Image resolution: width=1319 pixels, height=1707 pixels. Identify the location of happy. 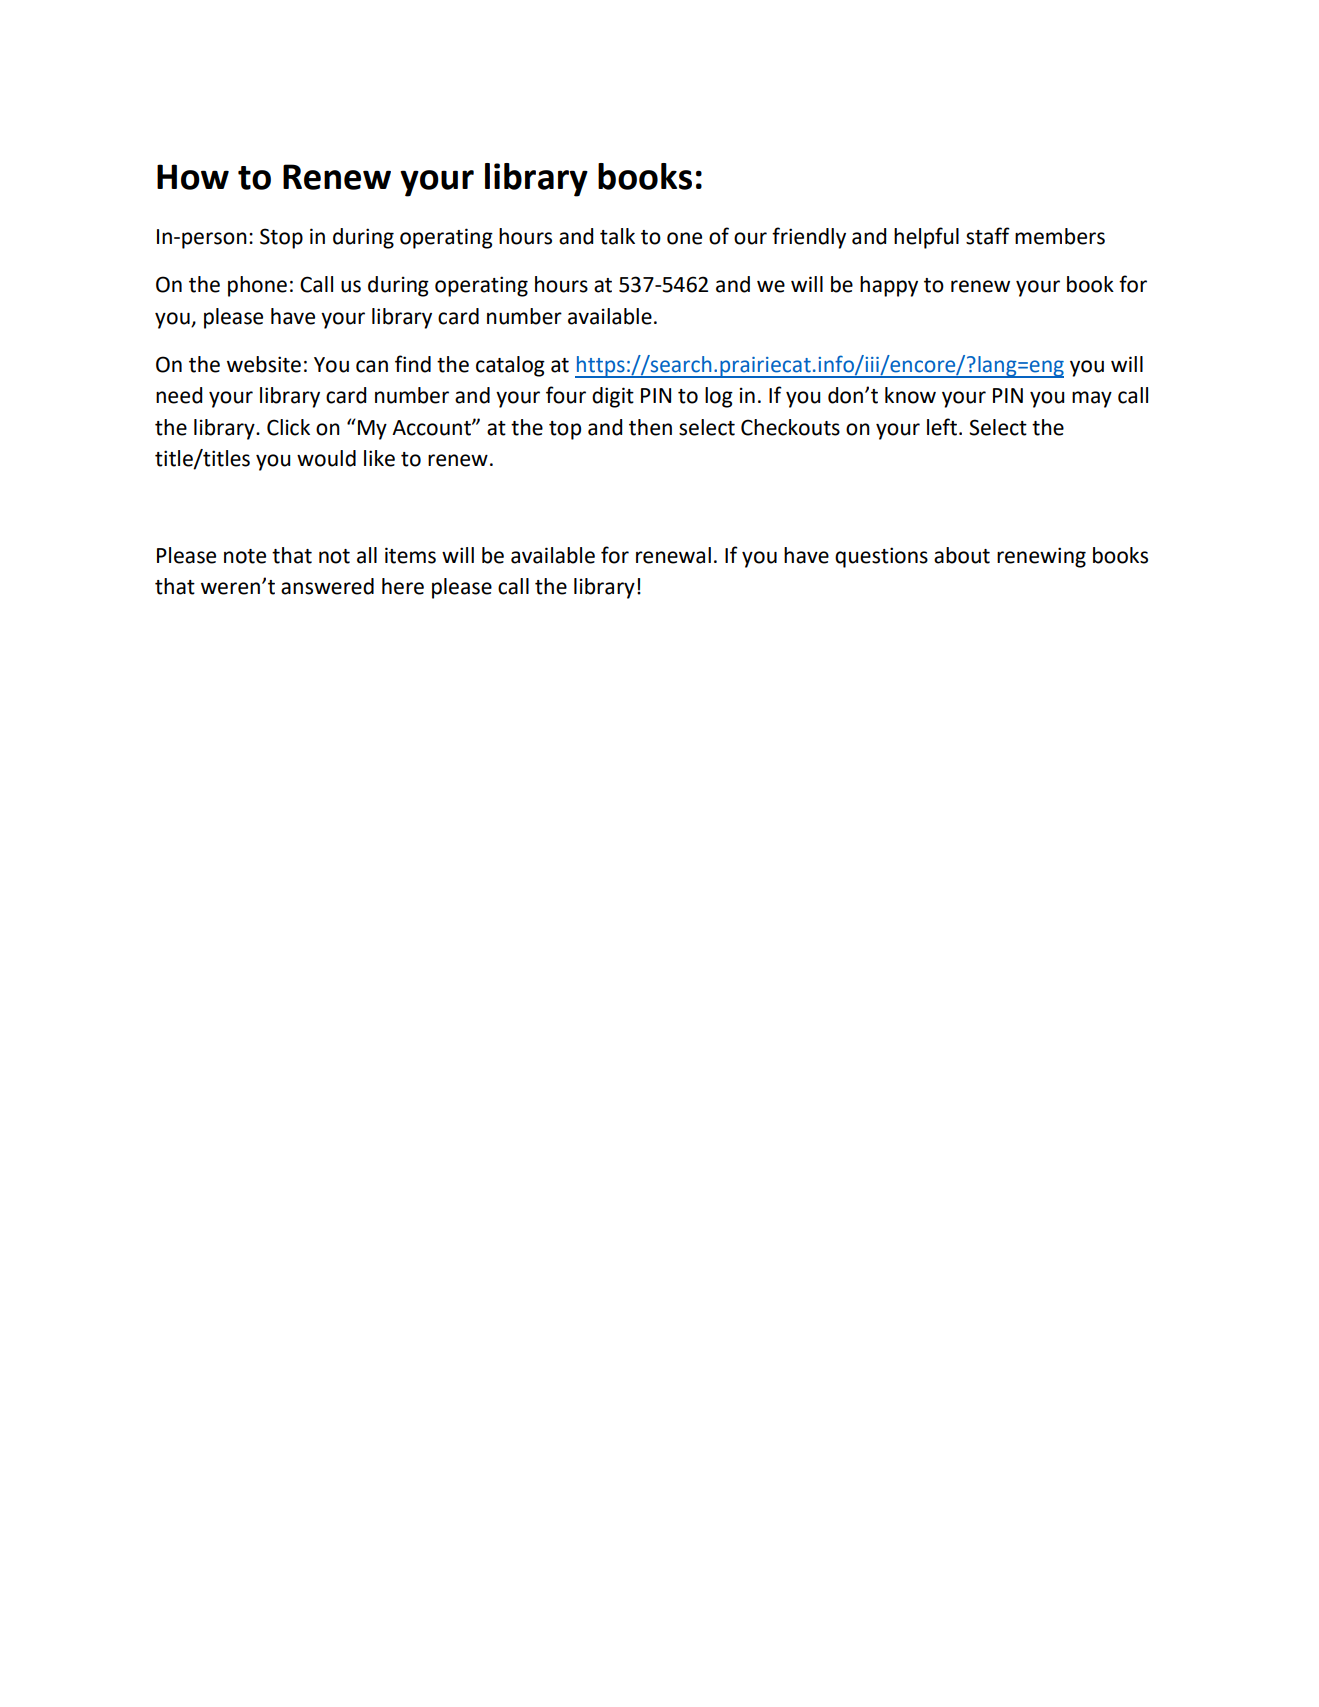
(889, 286).
